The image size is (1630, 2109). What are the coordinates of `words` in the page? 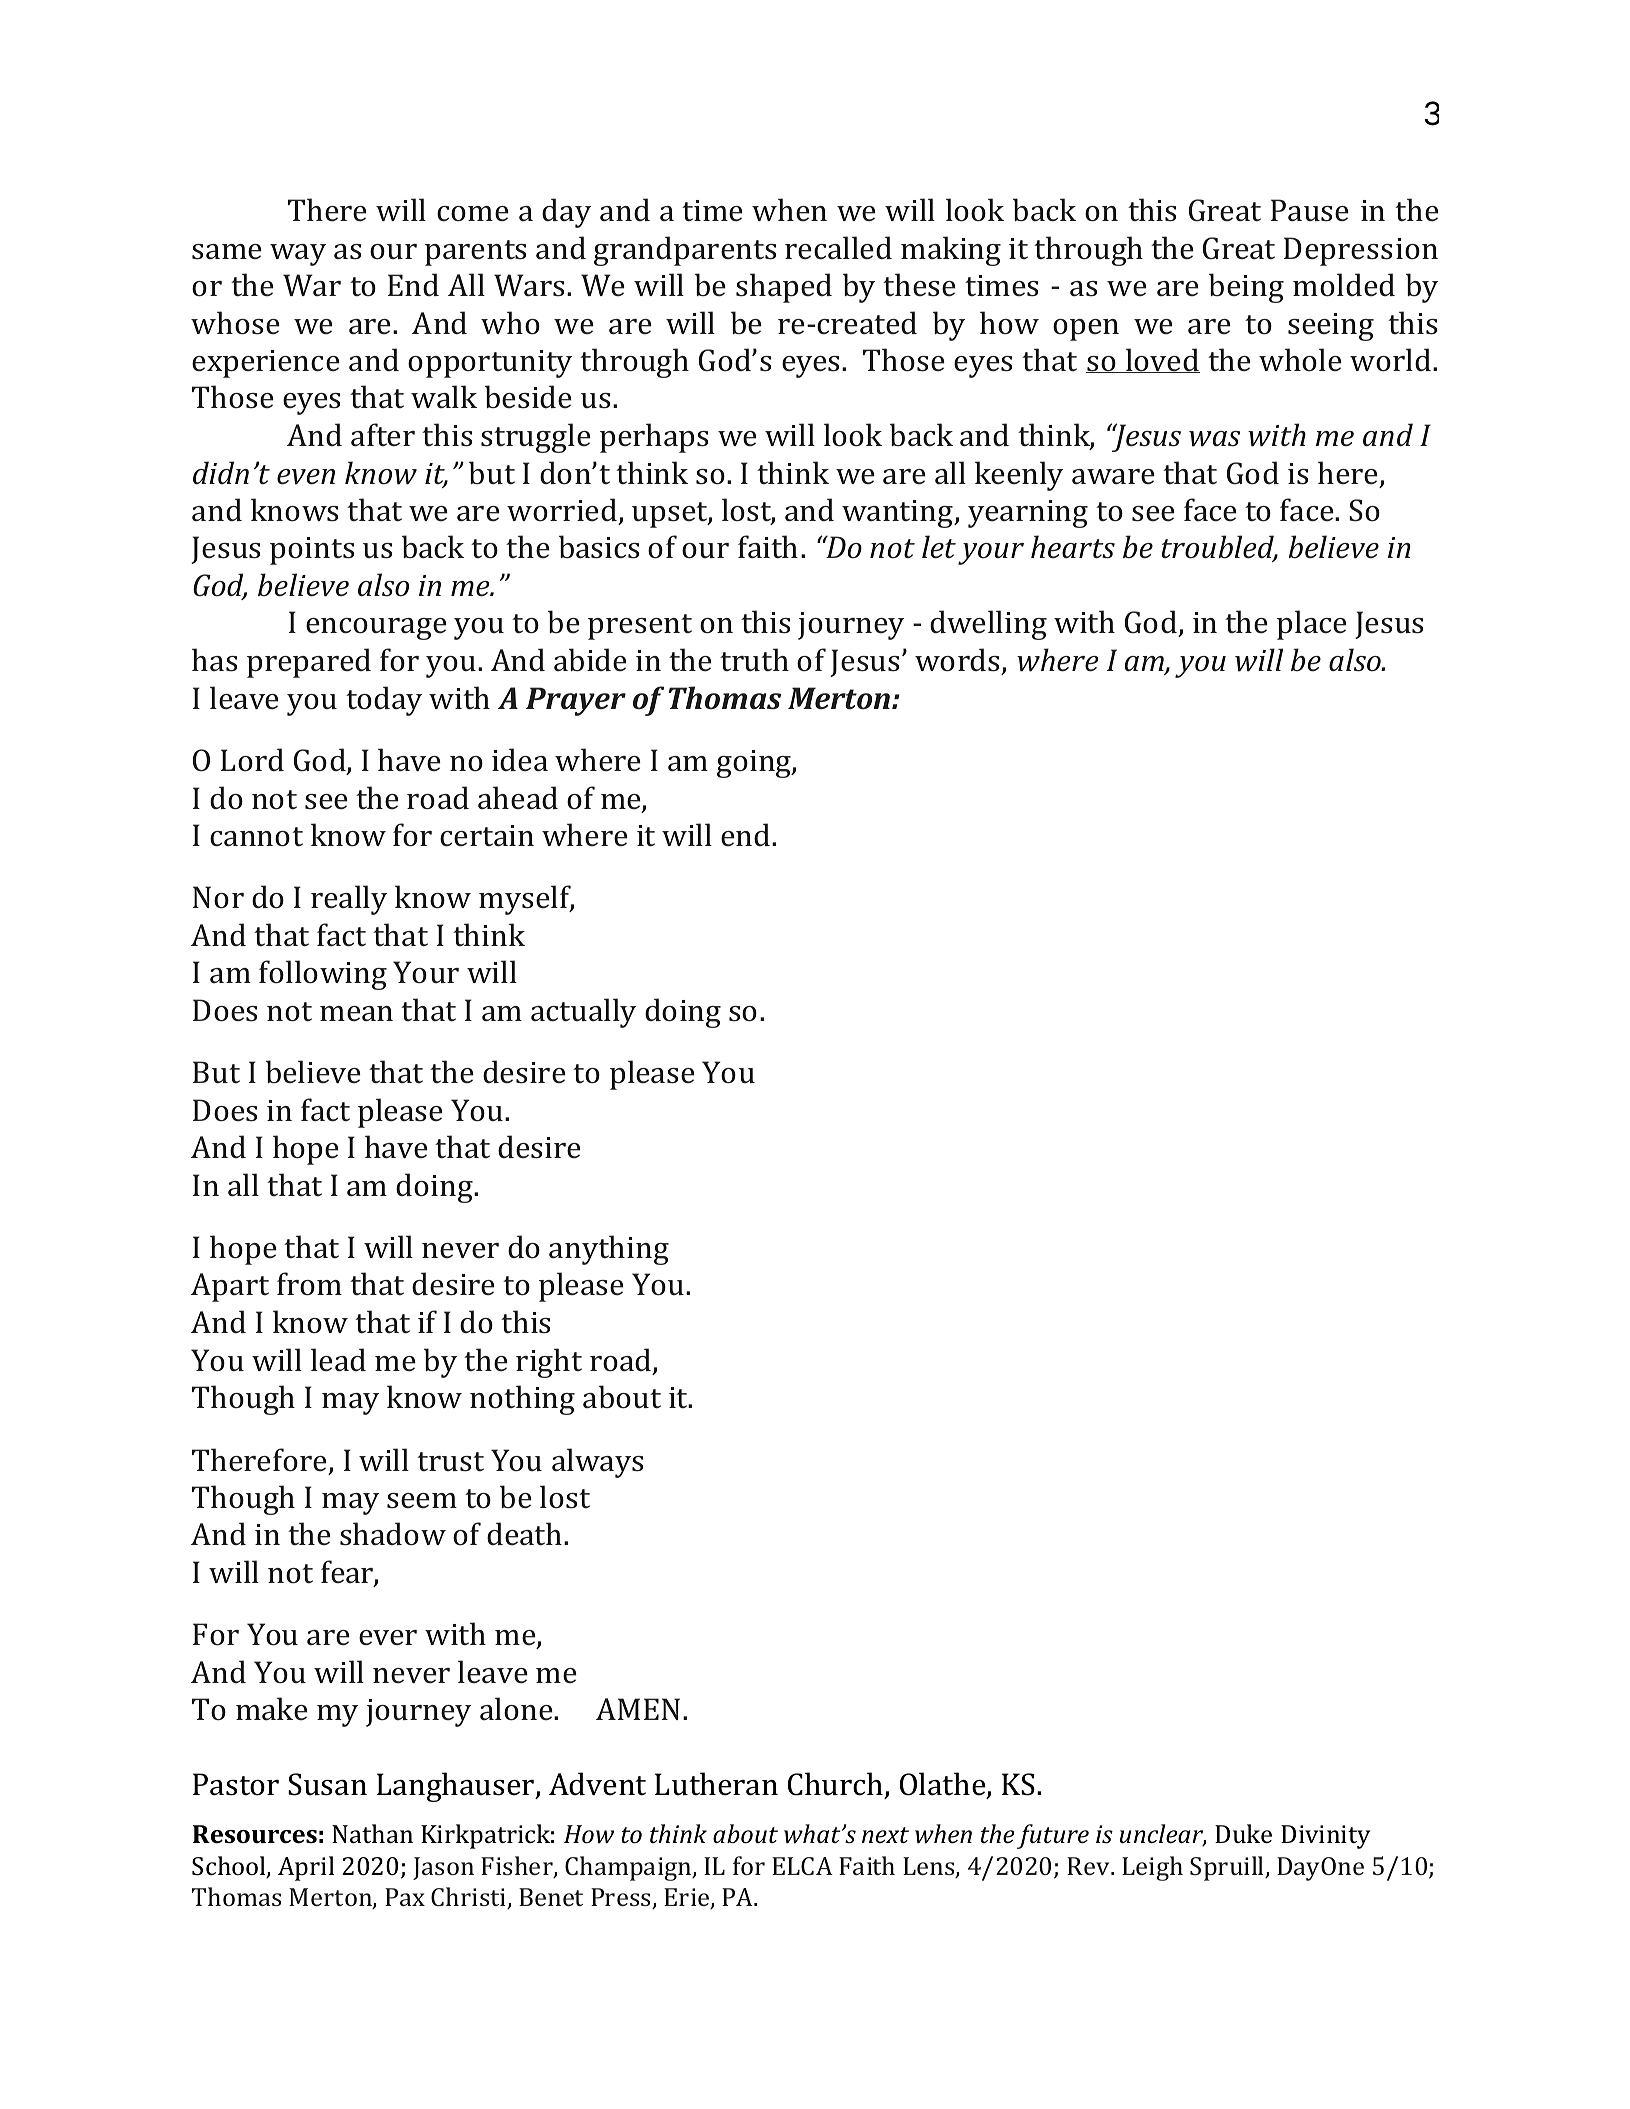 It's located at (957, 660).
